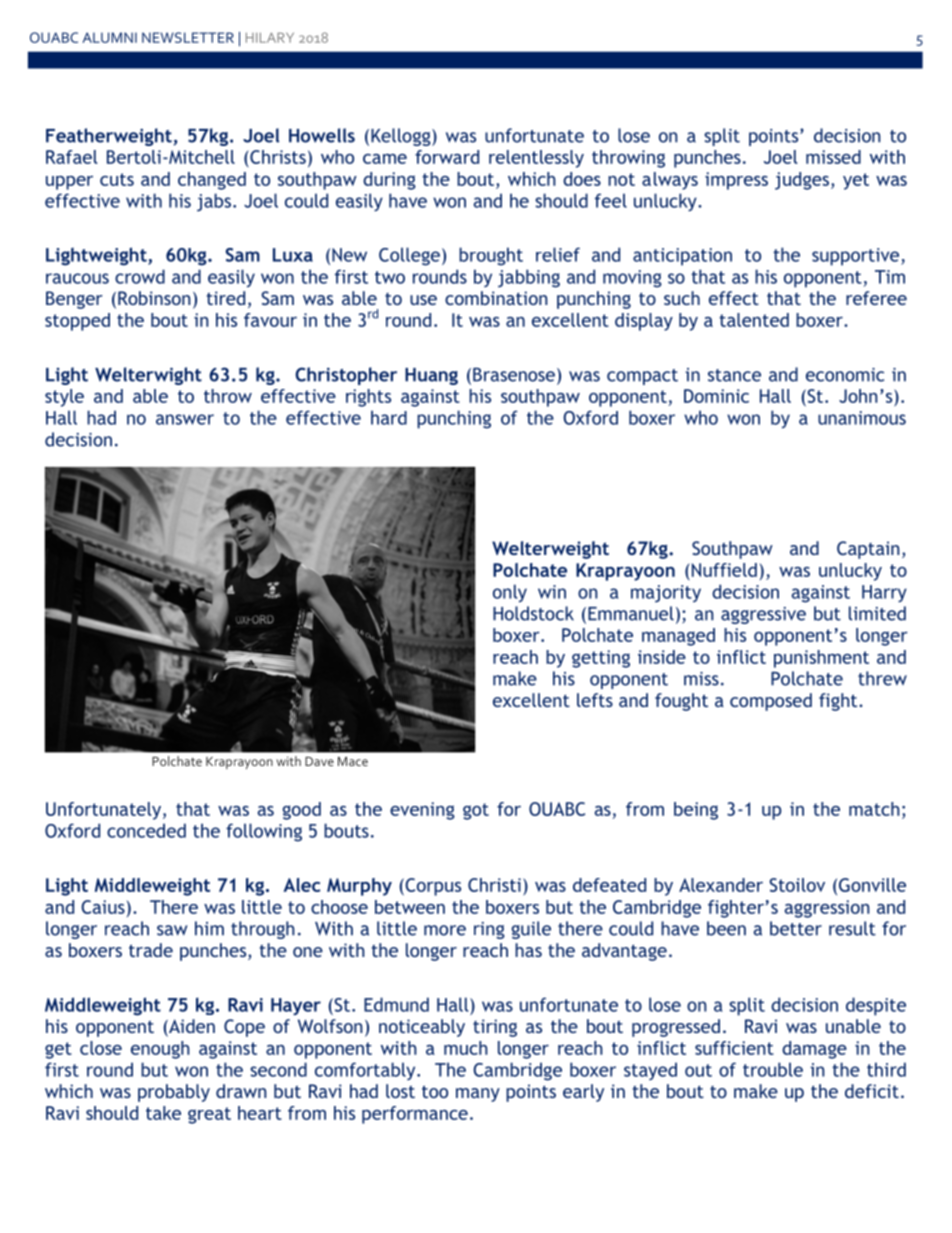  I want to click on Huang, so click(431, 376).
